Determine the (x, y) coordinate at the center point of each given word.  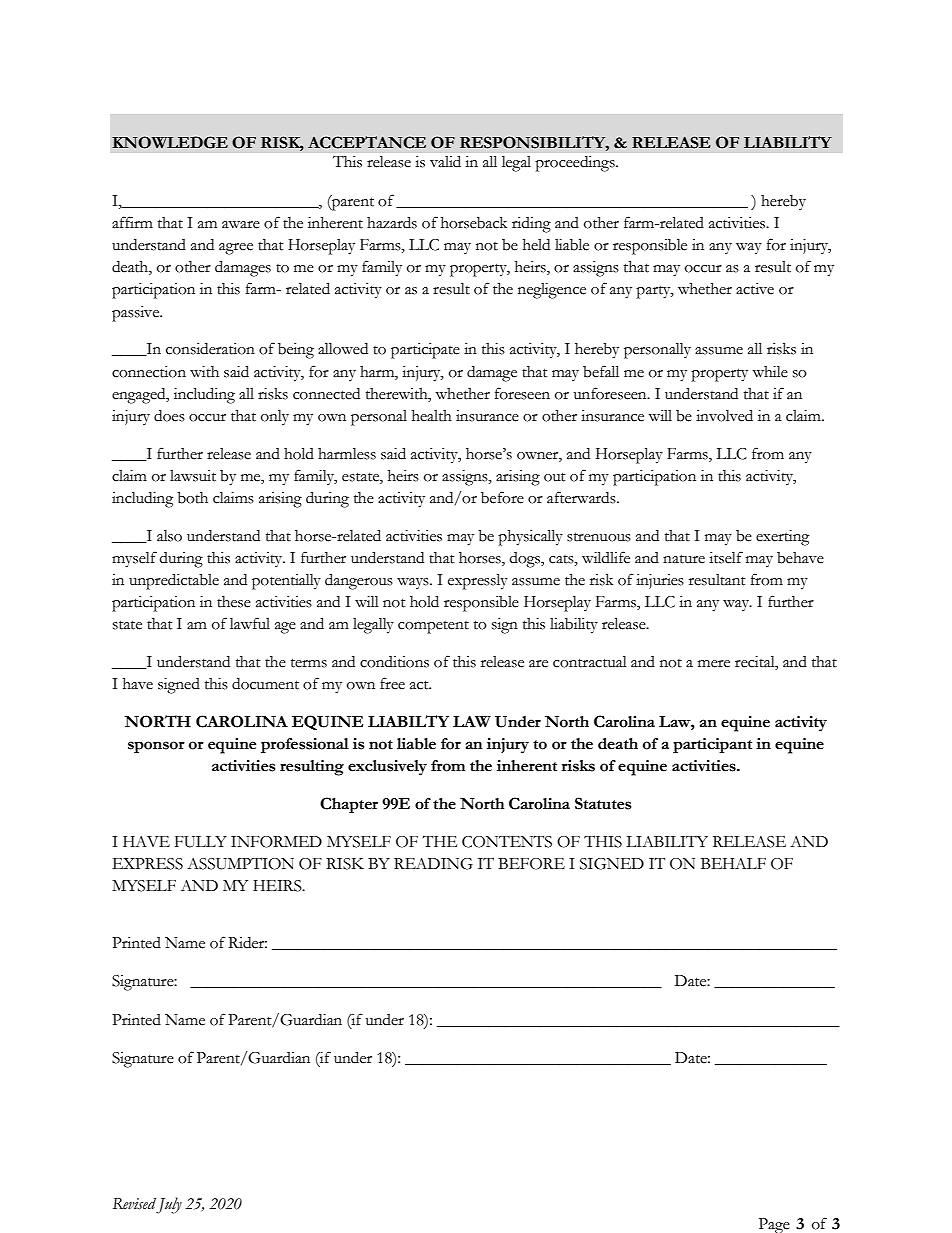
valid (445, 161)
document (265, 684)
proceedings (576, 164)
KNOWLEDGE (170, 142)
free (392, 683)
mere (714, 664)
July (169, 1205)
